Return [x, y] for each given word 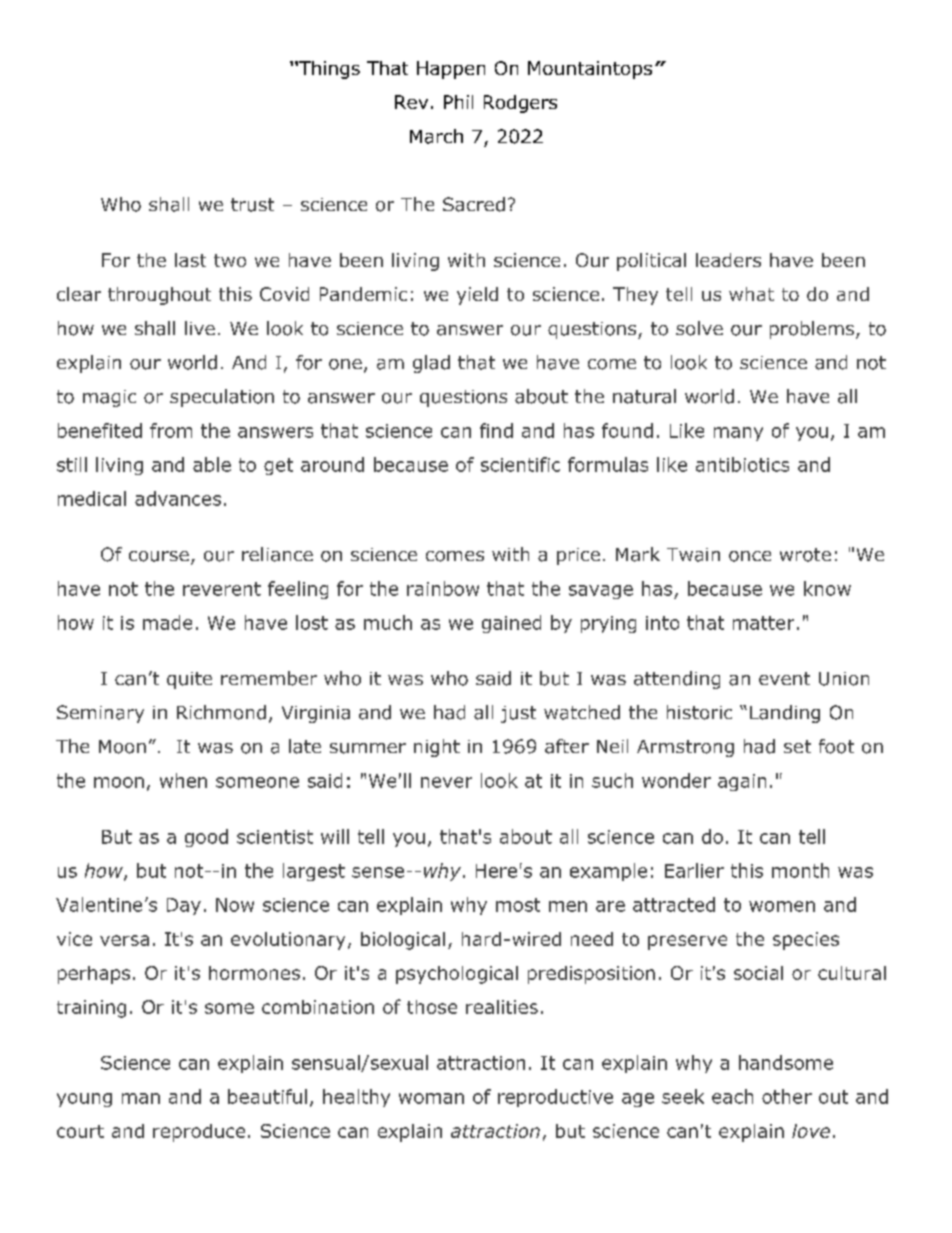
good [206, 838]
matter [763, 623]
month [800, 870]
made [167, 622]
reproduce [199, 1133]
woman [431, 1098]
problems [812, 330]
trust [252, 205]
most [518, 905]
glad [431, 364]
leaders [728, 260]
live [200, 328]
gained [511, 624]
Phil [458, 102]
